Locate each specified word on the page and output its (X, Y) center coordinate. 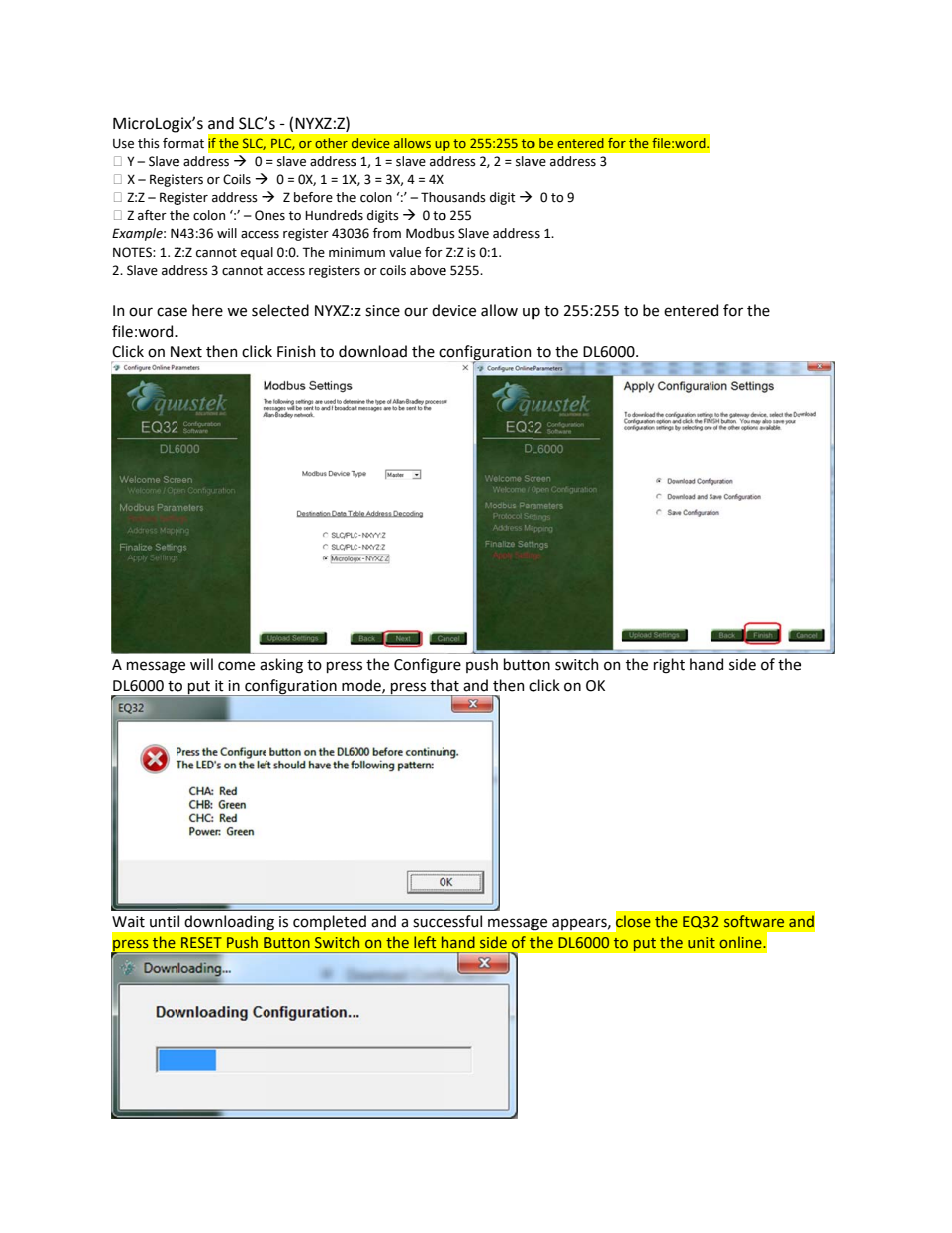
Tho (432, 197)
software (754, 921)
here (207, 310)
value (405, 252)
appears (580, 924)
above (428, 270)
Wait (128, 922)
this (149, 143)
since (382, 311)
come (236, 666)
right (669, 666)
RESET (201, 942)
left (425, 942)
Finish (296, 351)
